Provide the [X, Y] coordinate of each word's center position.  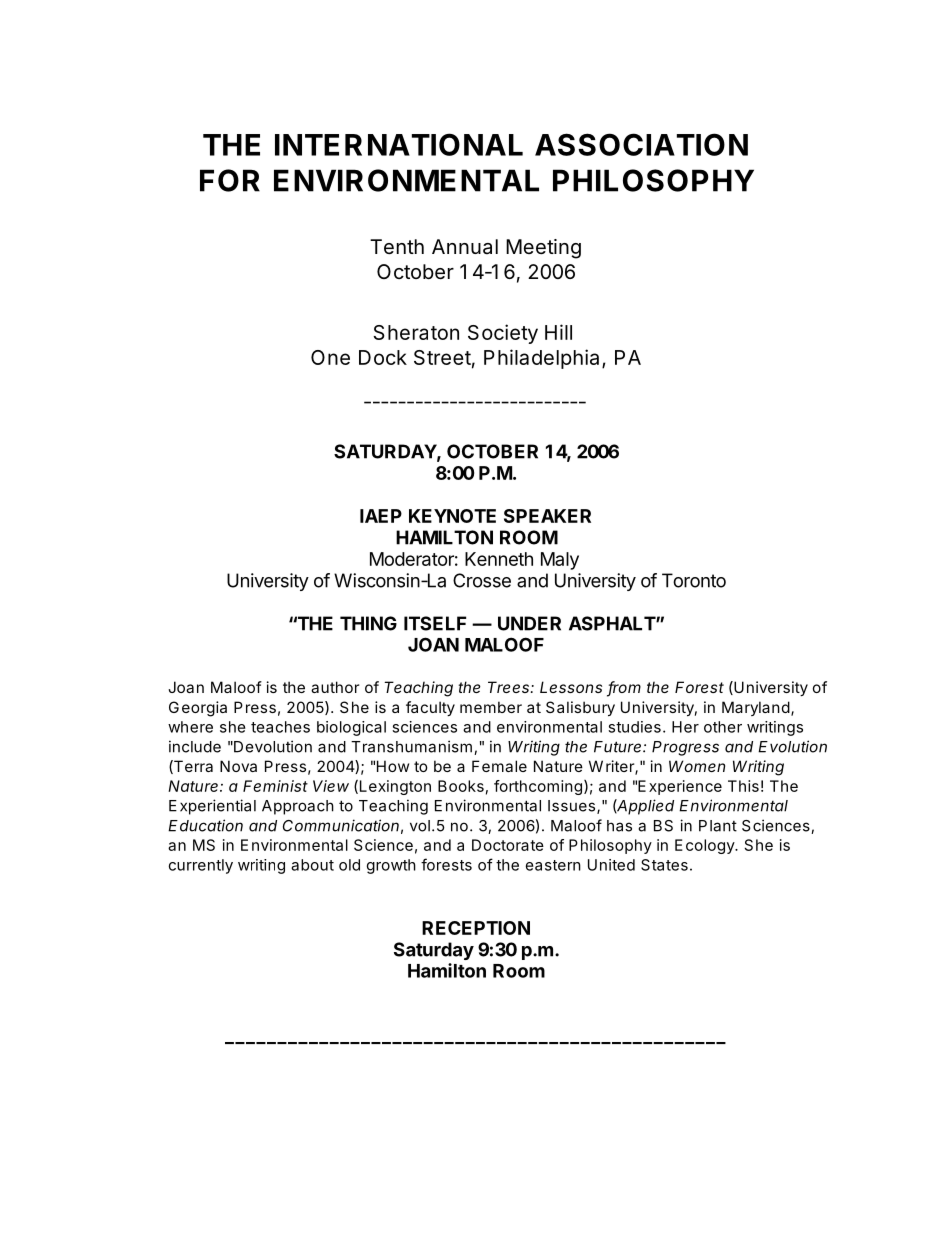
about [312, 865]
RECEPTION [476, 928]
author [335, 687]
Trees [510, 687]
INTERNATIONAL [399, 144]
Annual [465, 246]
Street [442, 357]
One [330, 357]
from [624, 688]
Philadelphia [541, 359]
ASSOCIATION [641, 144]
